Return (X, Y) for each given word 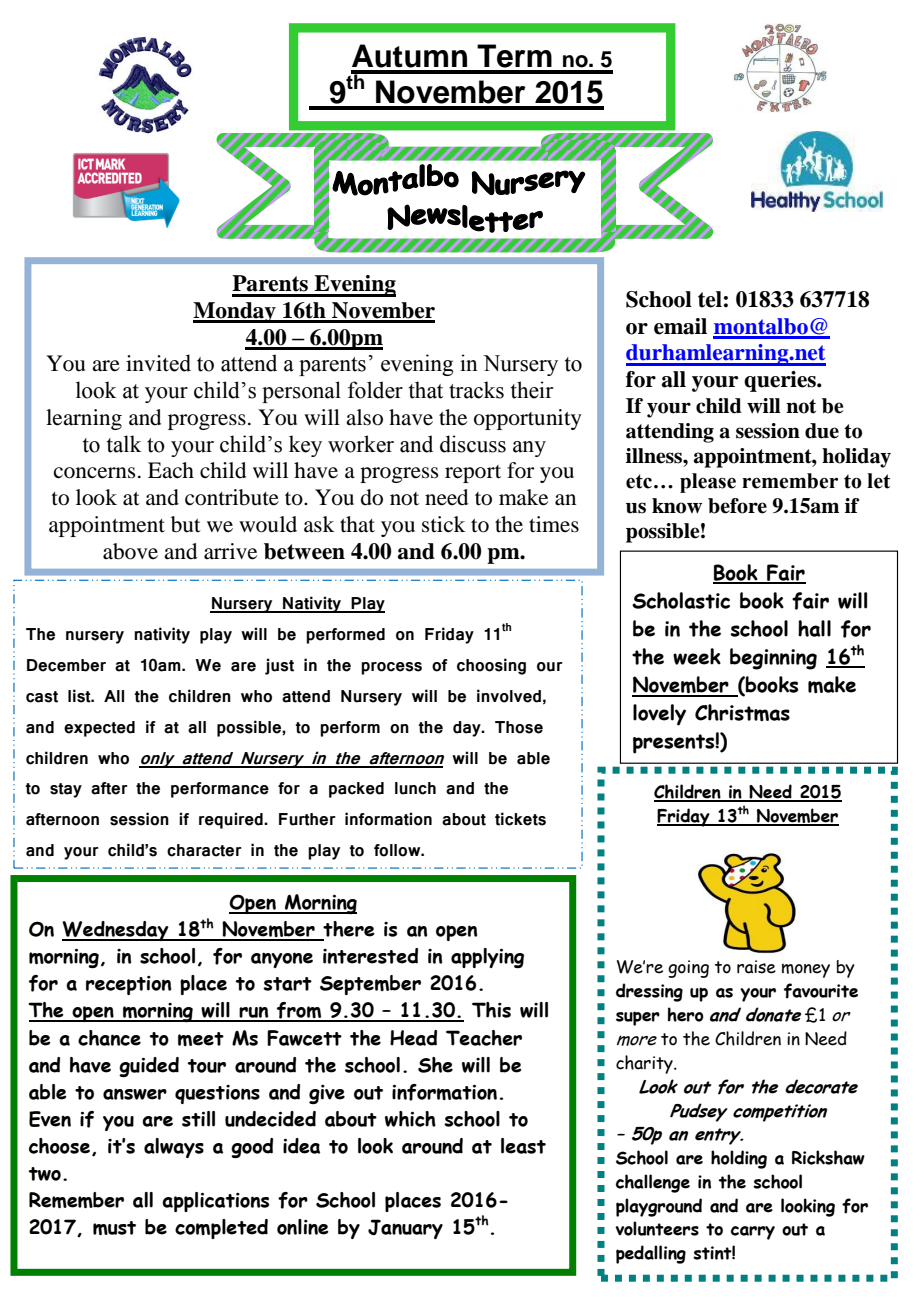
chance (109, 1038)
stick (443, 524)
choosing (491, 666)
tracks (476, 390)
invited (158, 363)
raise (756, 967)
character (204, 850)
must (114, 1228)
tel (710, 299)
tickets (520, 819)
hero (686, 1014)
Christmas (742, 713)
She (435, 1065)
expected (99, 729)
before (737, 506)
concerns (94, 473)
